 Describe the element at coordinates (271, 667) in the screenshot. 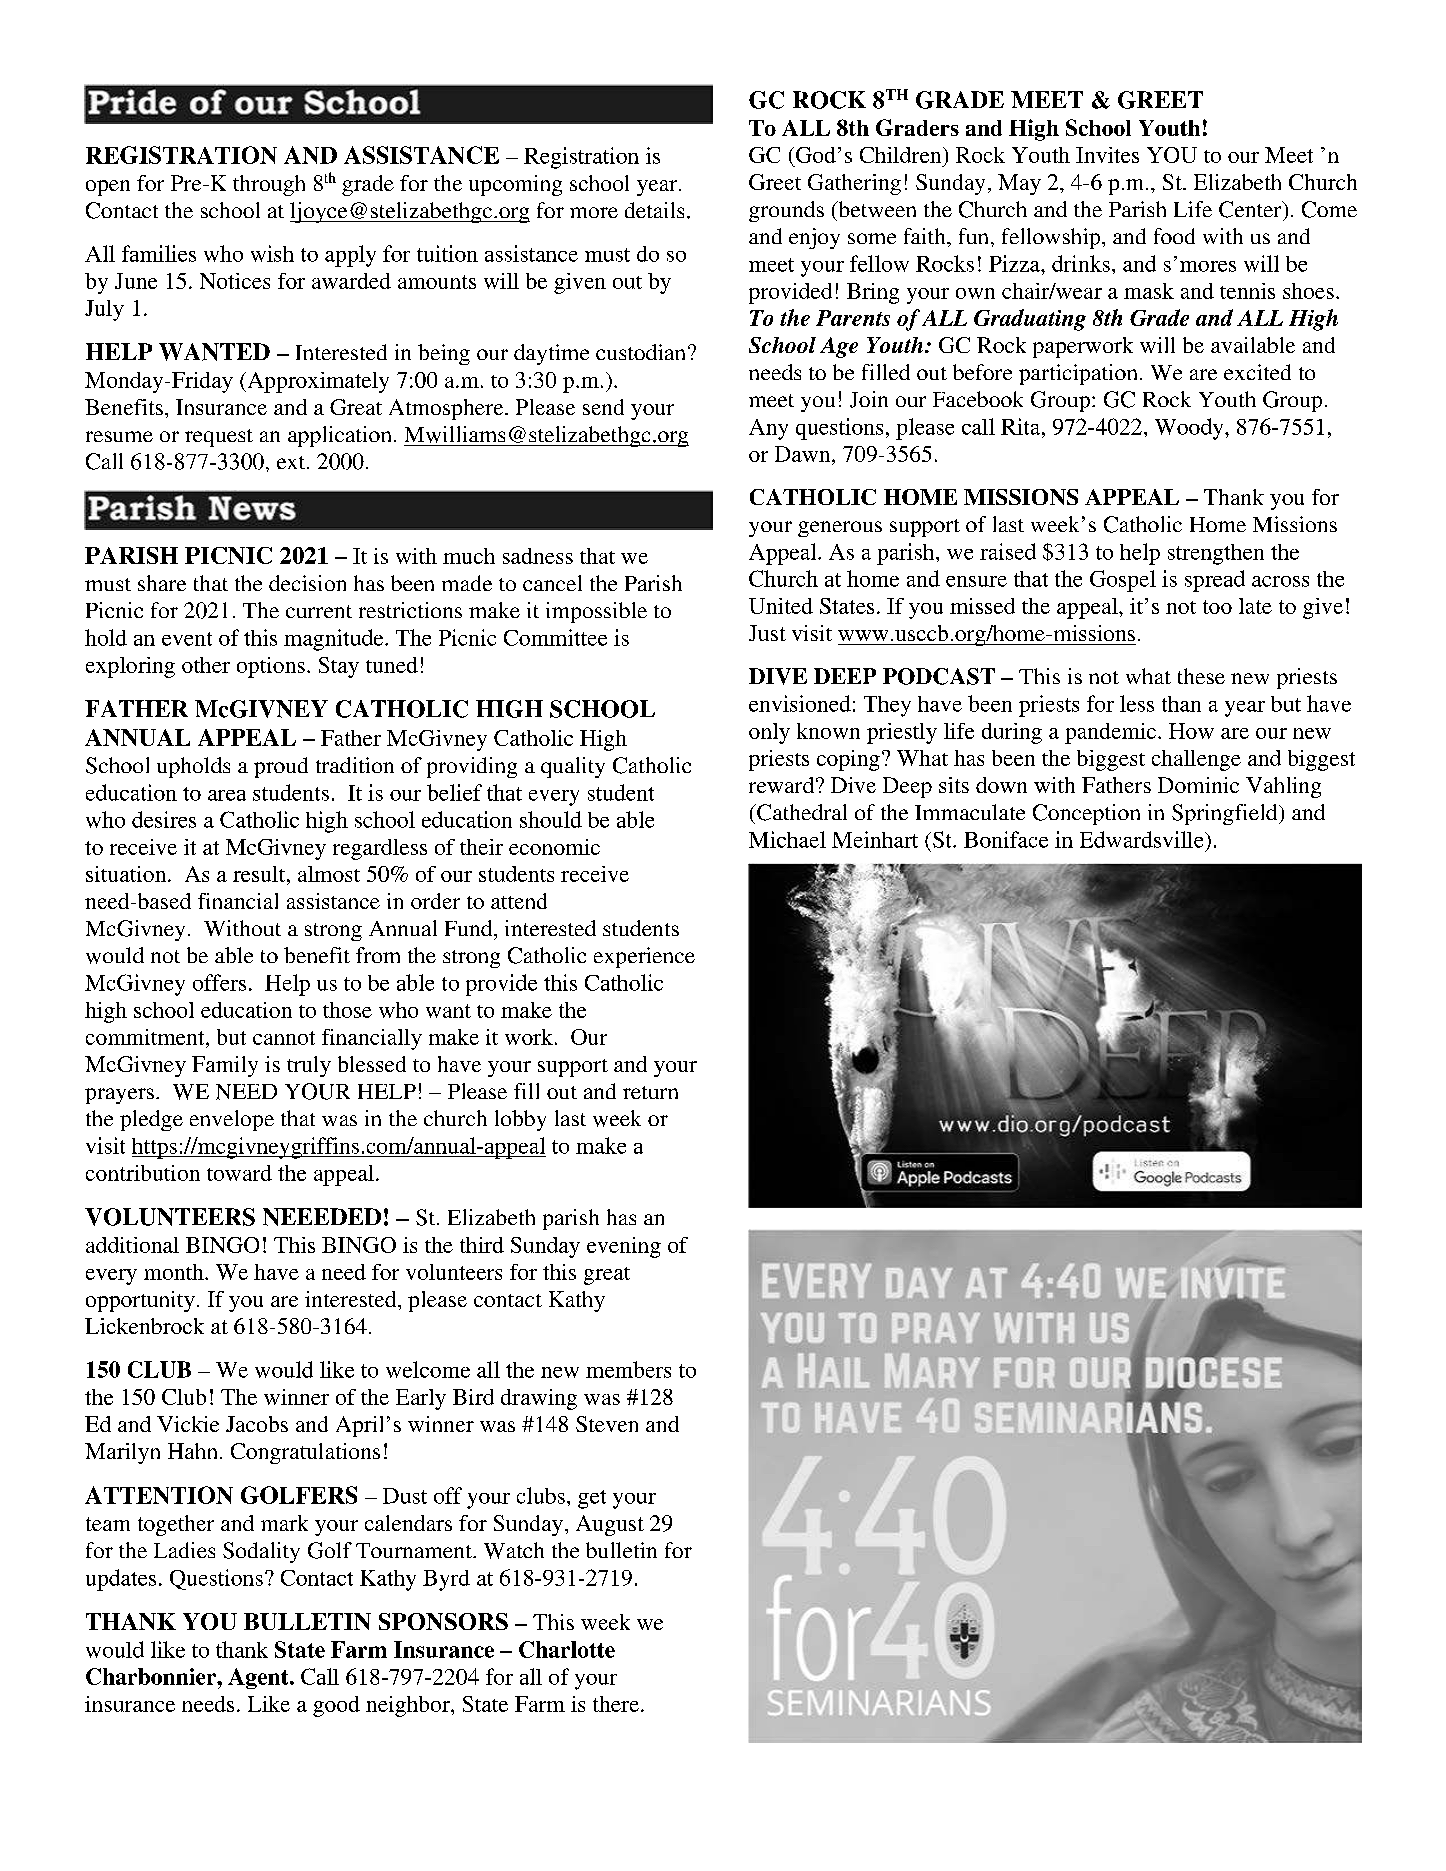

I see `options` at that location.
